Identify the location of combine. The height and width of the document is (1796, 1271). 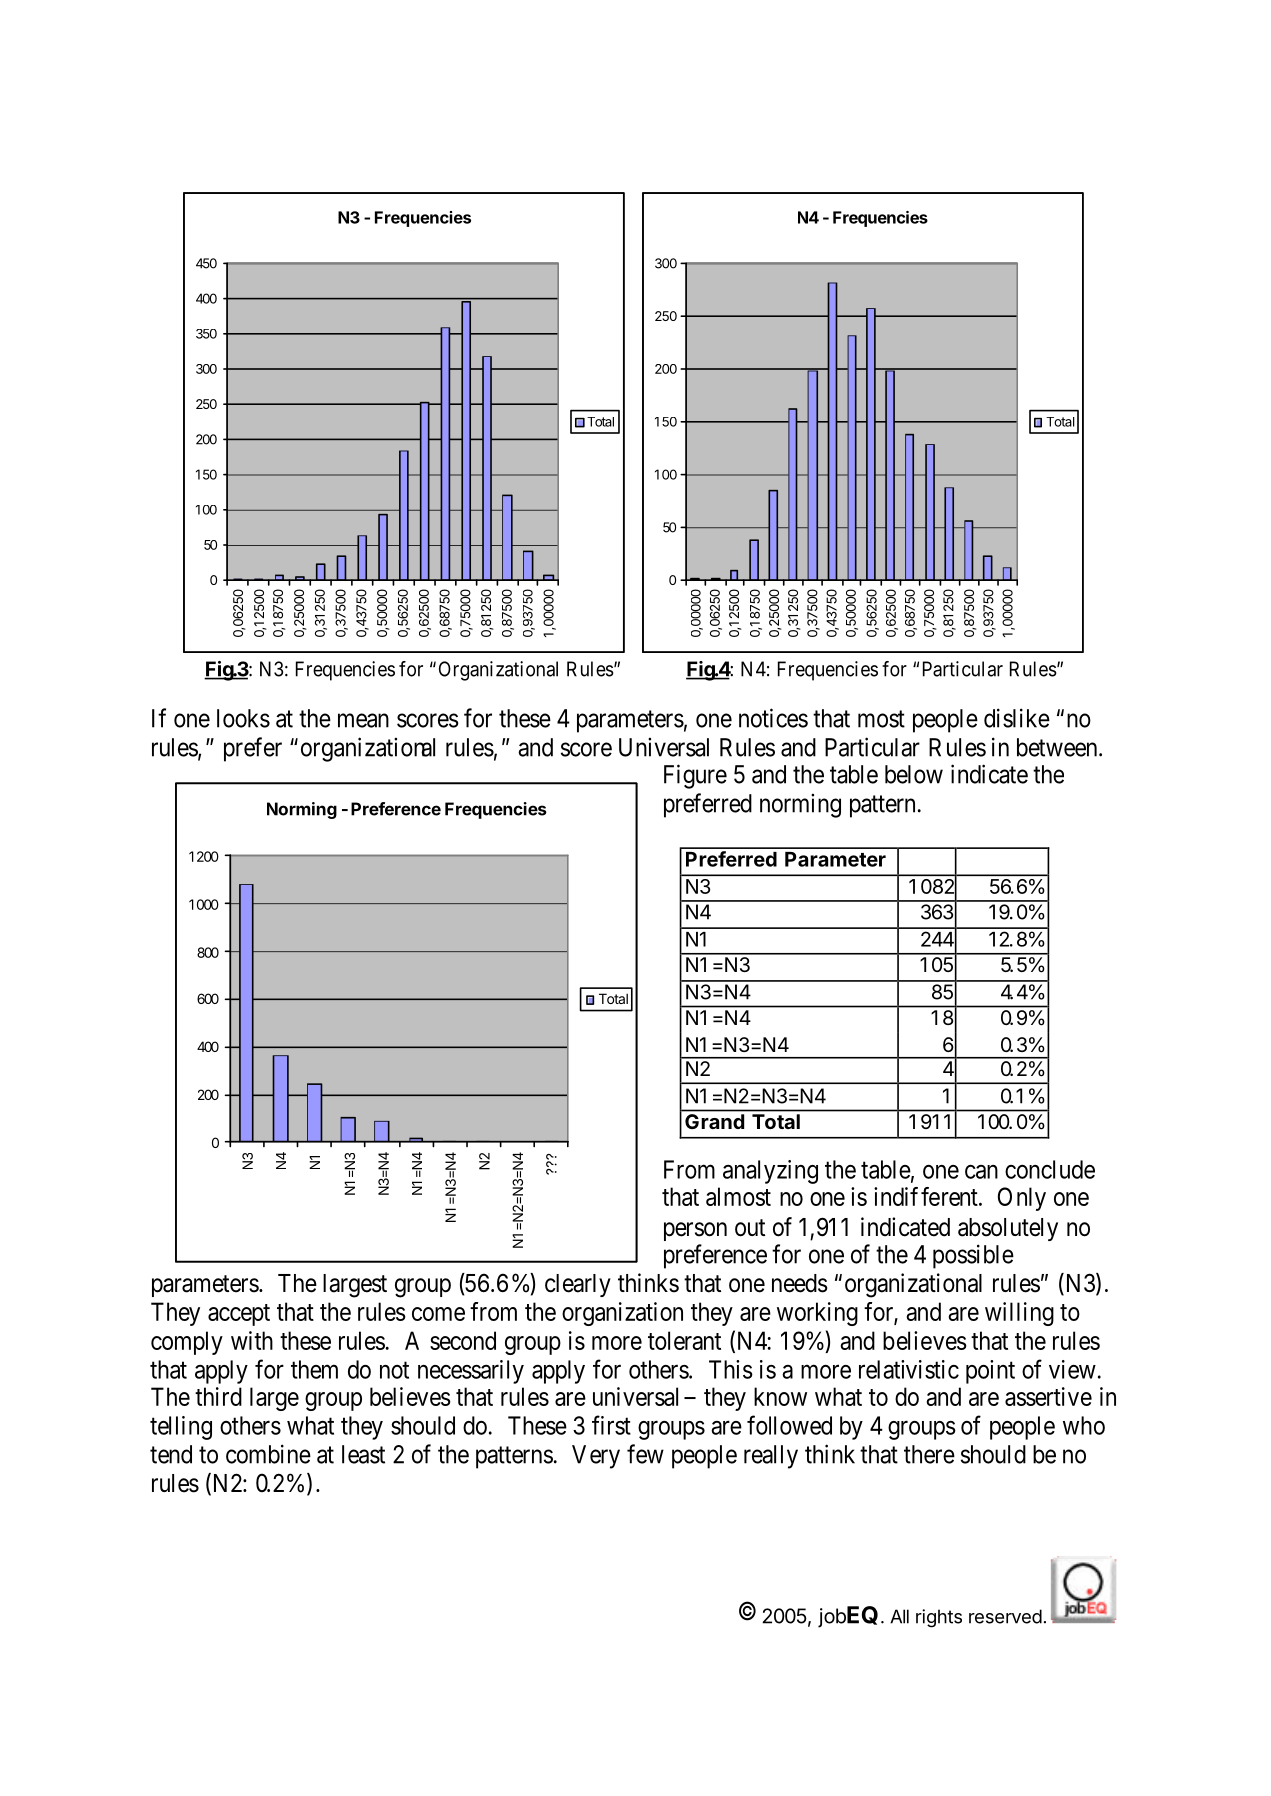
(268, 1454).
